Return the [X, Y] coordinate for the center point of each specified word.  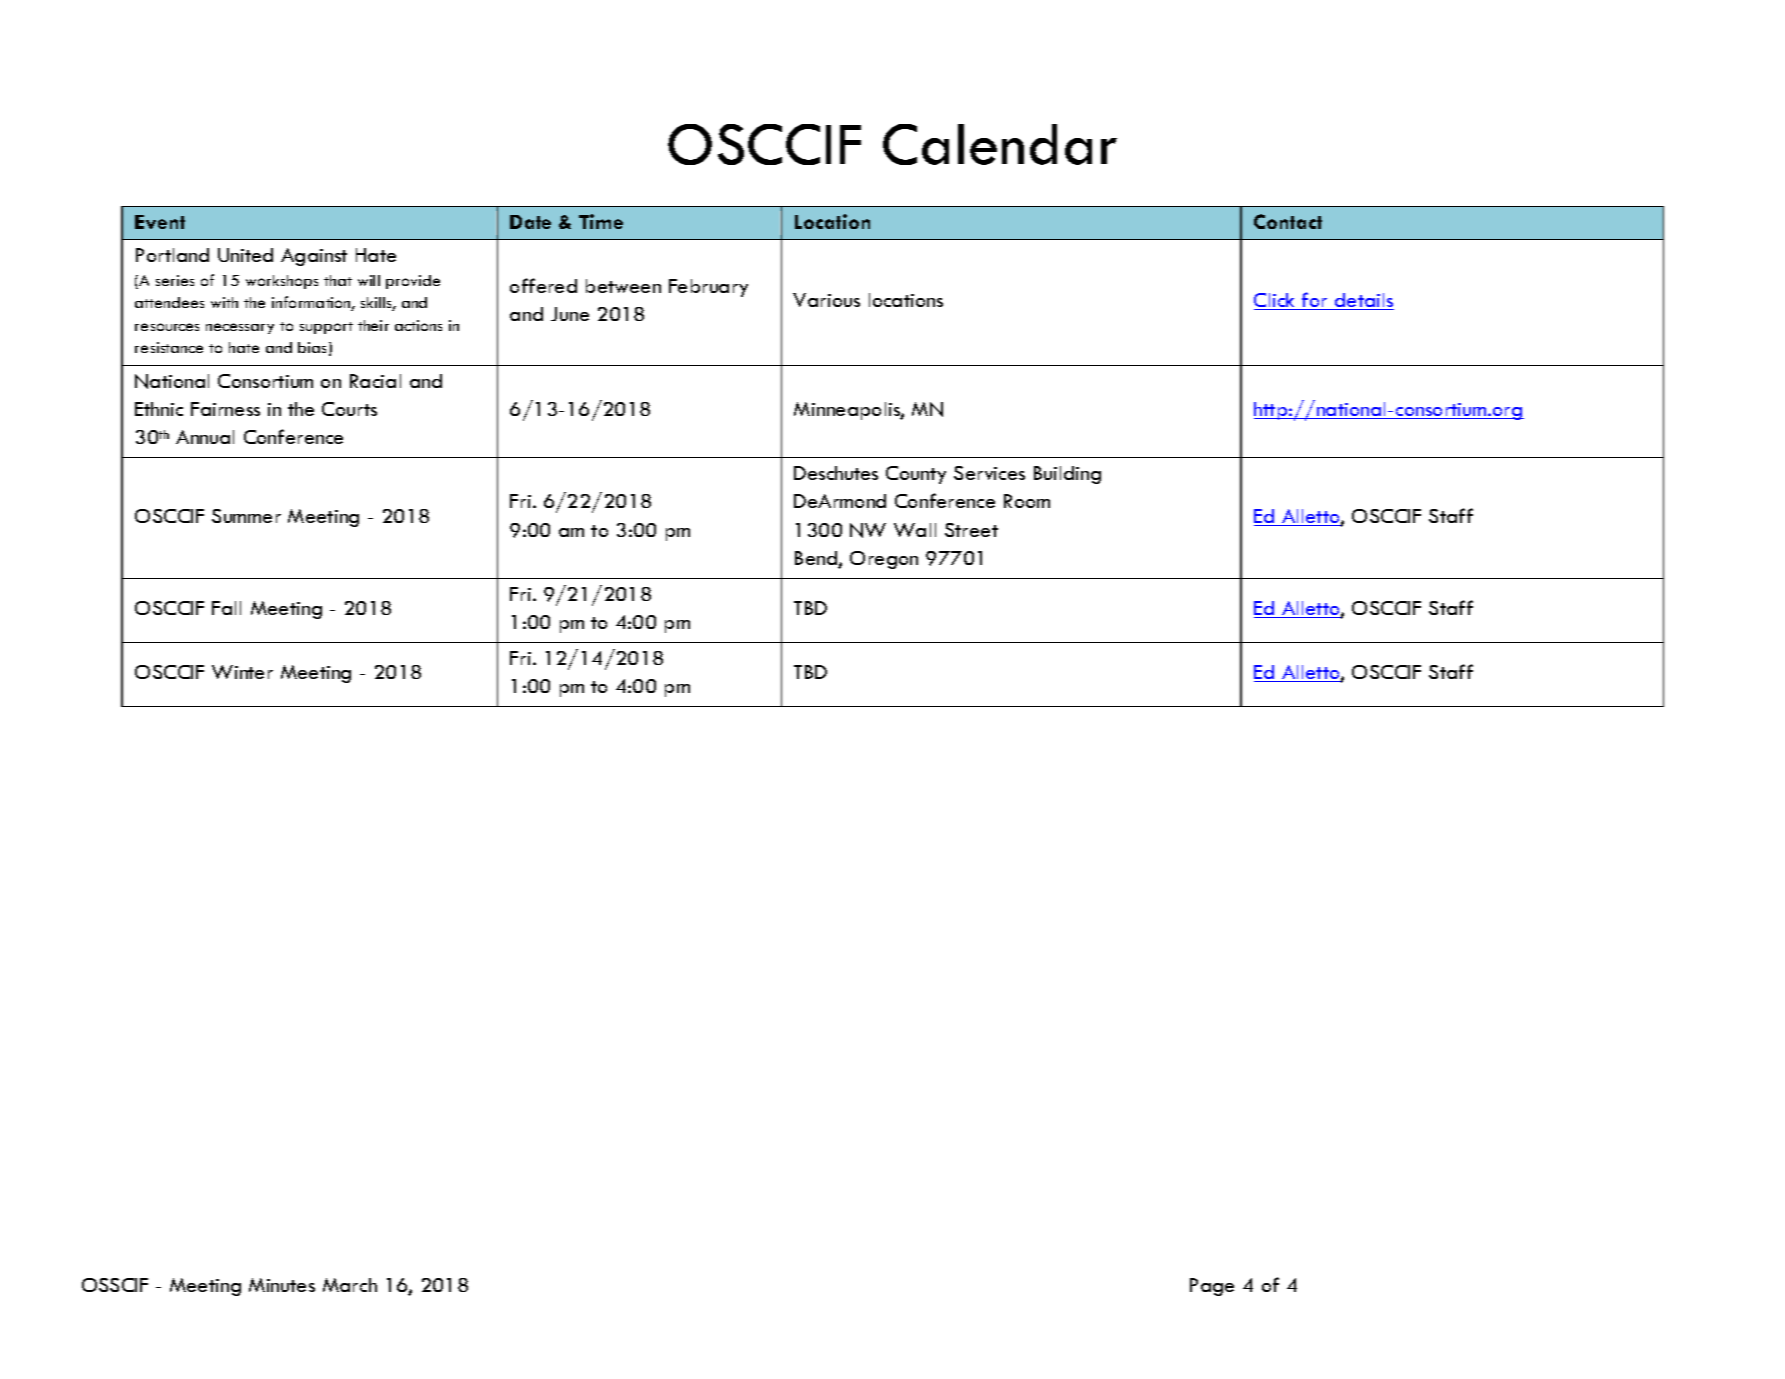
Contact [1288, 221]
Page [1212, 1287]
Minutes [282, 1285]
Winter [242, 672]
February [708, 288]
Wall [915, 530]
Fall [226, 608]
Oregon [884, 560]
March [350, 1285]
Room [1027, 501]
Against [314, 257]
